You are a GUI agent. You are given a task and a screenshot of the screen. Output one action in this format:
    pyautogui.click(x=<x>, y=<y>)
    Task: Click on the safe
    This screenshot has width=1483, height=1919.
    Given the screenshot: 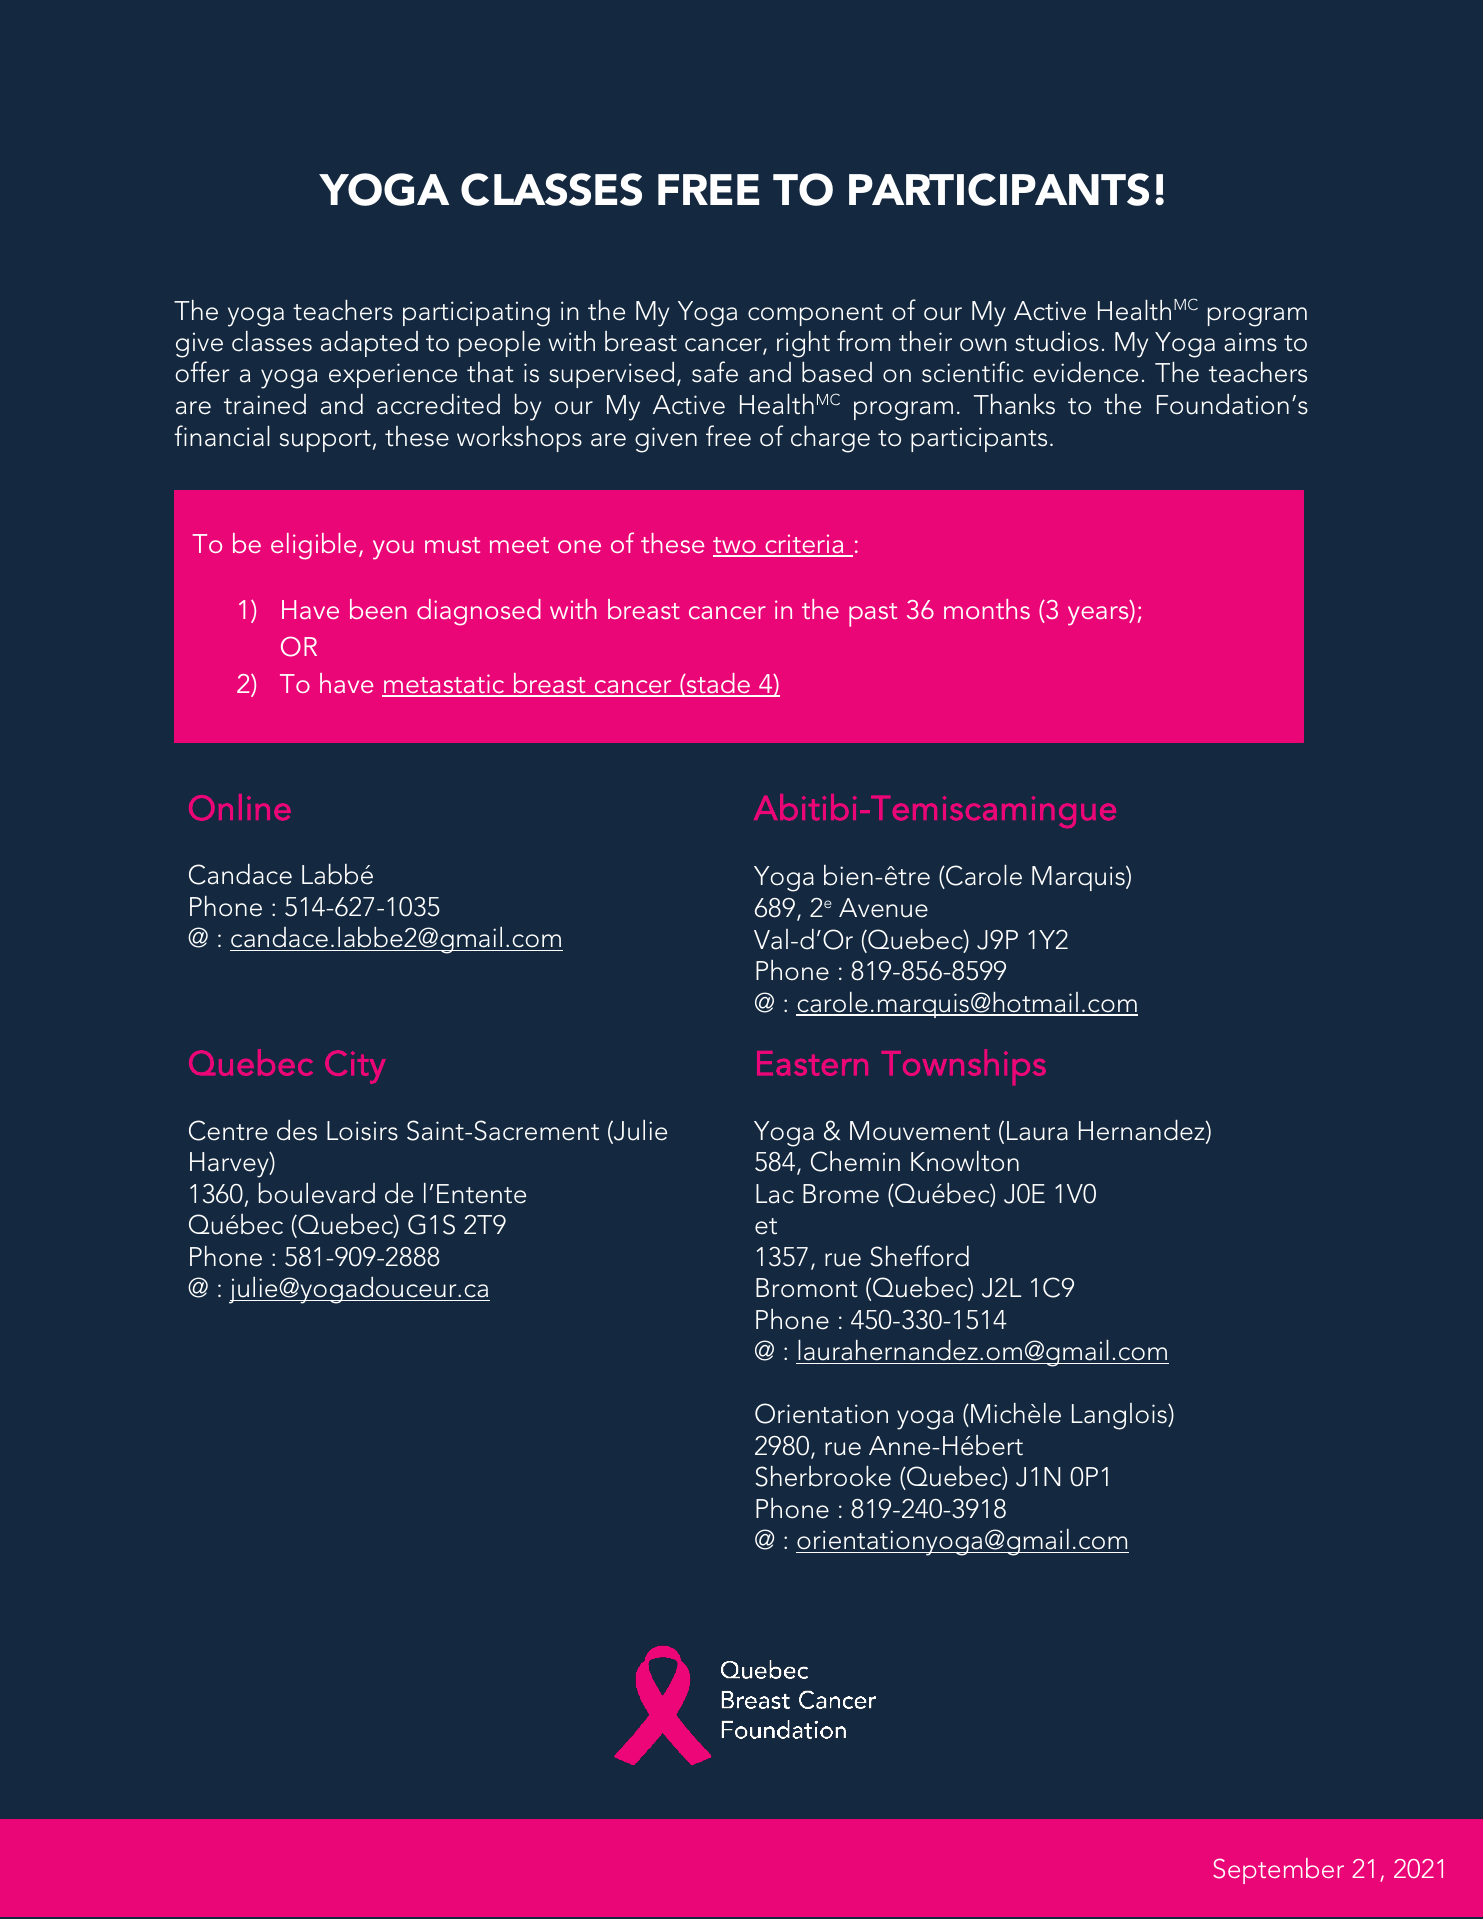 What is the action you would take?
    pyautogui.click(x=715, y=372)
